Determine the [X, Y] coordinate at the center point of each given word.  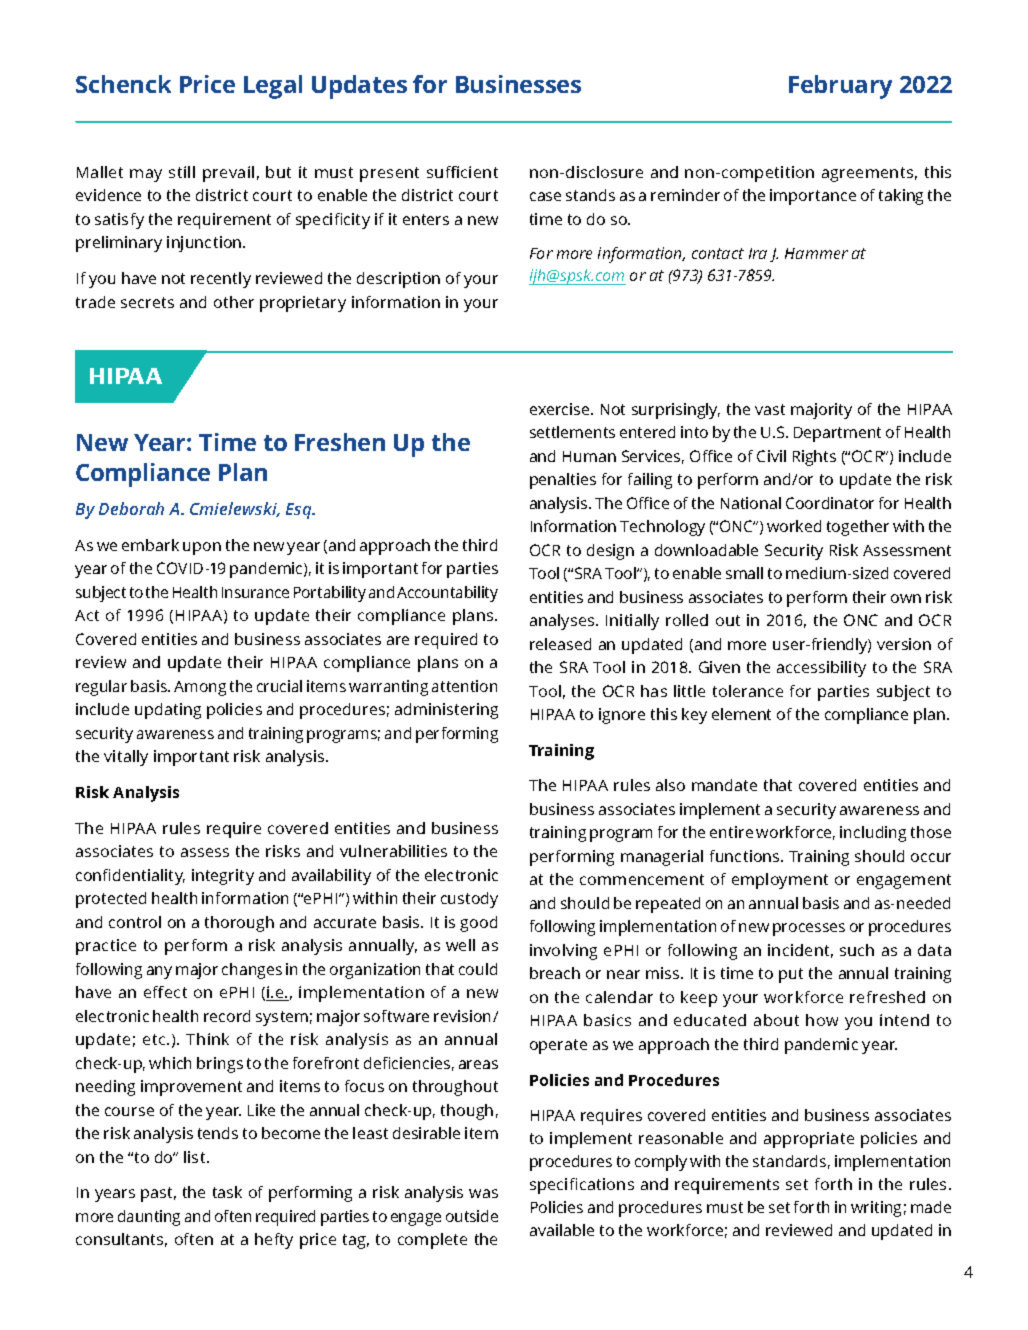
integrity [223, 877]
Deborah [131, 508]
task [227, 1192]
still [182, 172]
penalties [563, 481]
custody [469, 900]
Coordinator [830, 503]
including [873, 834]
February [840, 87]
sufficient [462, 172]
